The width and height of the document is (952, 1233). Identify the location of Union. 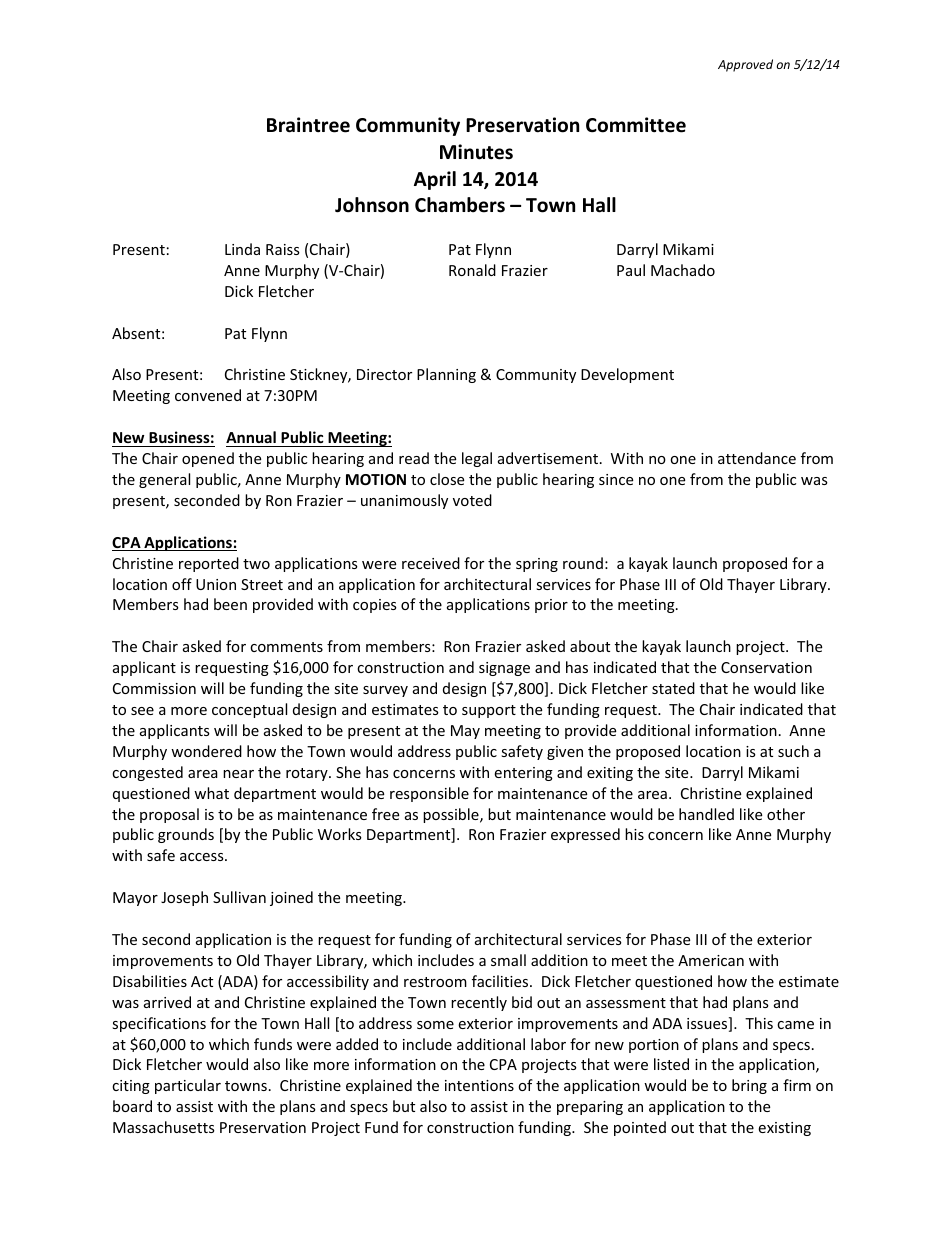
(216, 584).
